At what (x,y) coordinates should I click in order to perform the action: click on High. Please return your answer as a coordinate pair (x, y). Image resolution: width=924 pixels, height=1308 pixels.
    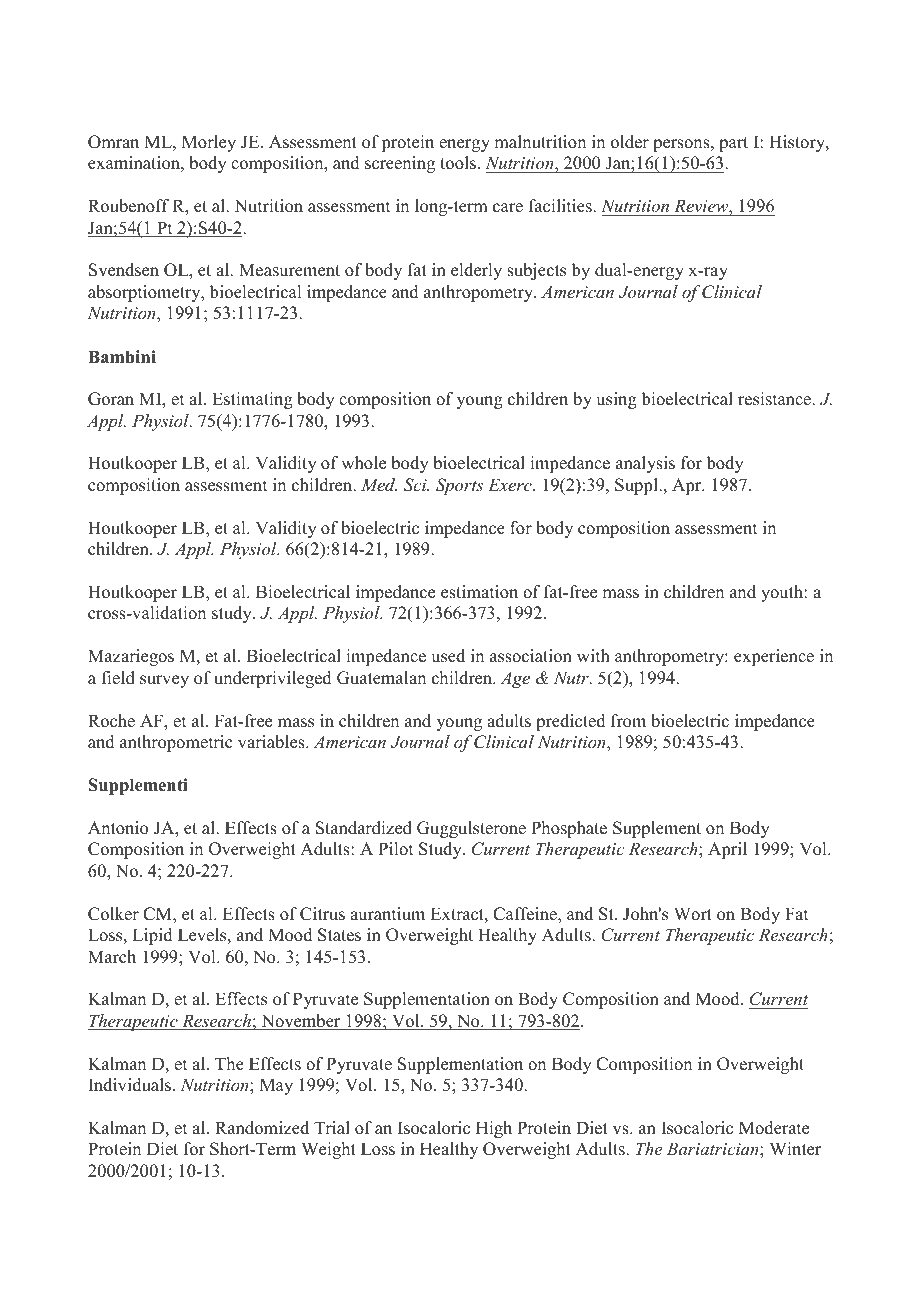
    Looking at the image, I should click on (494, 1129).
